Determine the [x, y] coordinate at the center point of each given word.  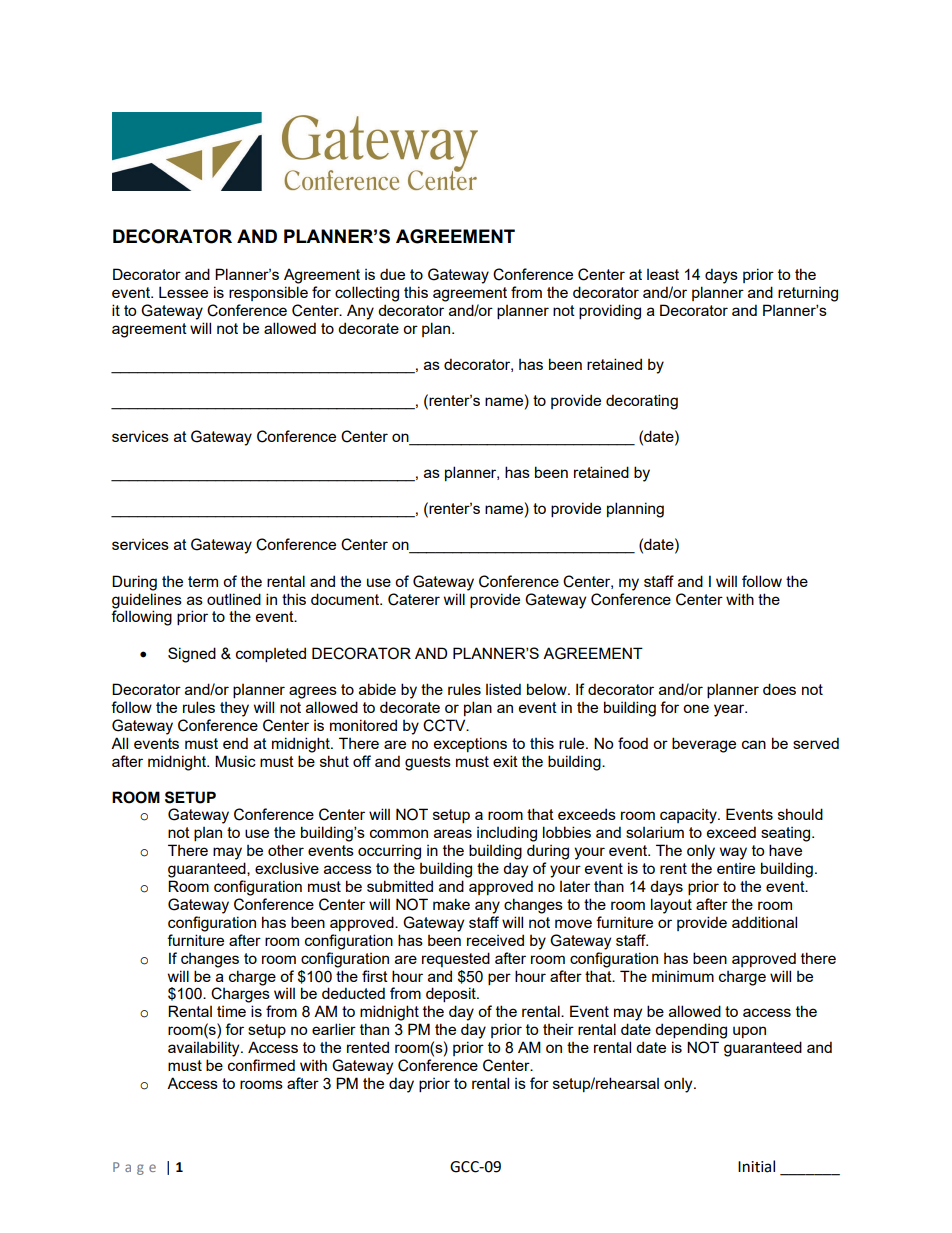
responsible [268, 293]
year [730, 710]
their [558, 1029]
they [234, 709]
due [392, 274]
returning [808, 294]
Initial [756, 1166]
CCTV [445, 725]
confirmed [261, 1065]
